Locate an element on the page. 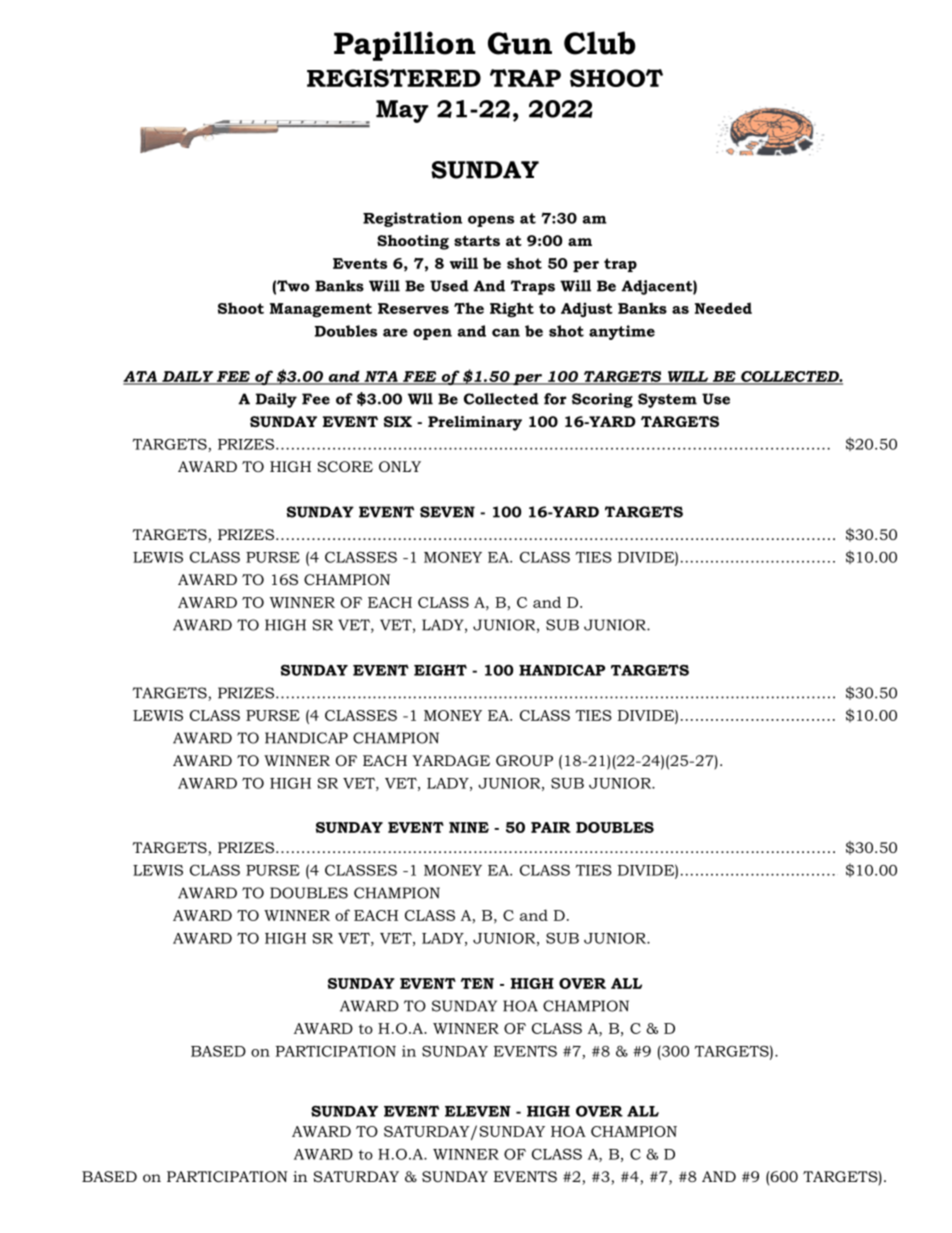 Image resolution: width=952 pixels, height=1233 pixels. System is located at coordinates (667, 400).
